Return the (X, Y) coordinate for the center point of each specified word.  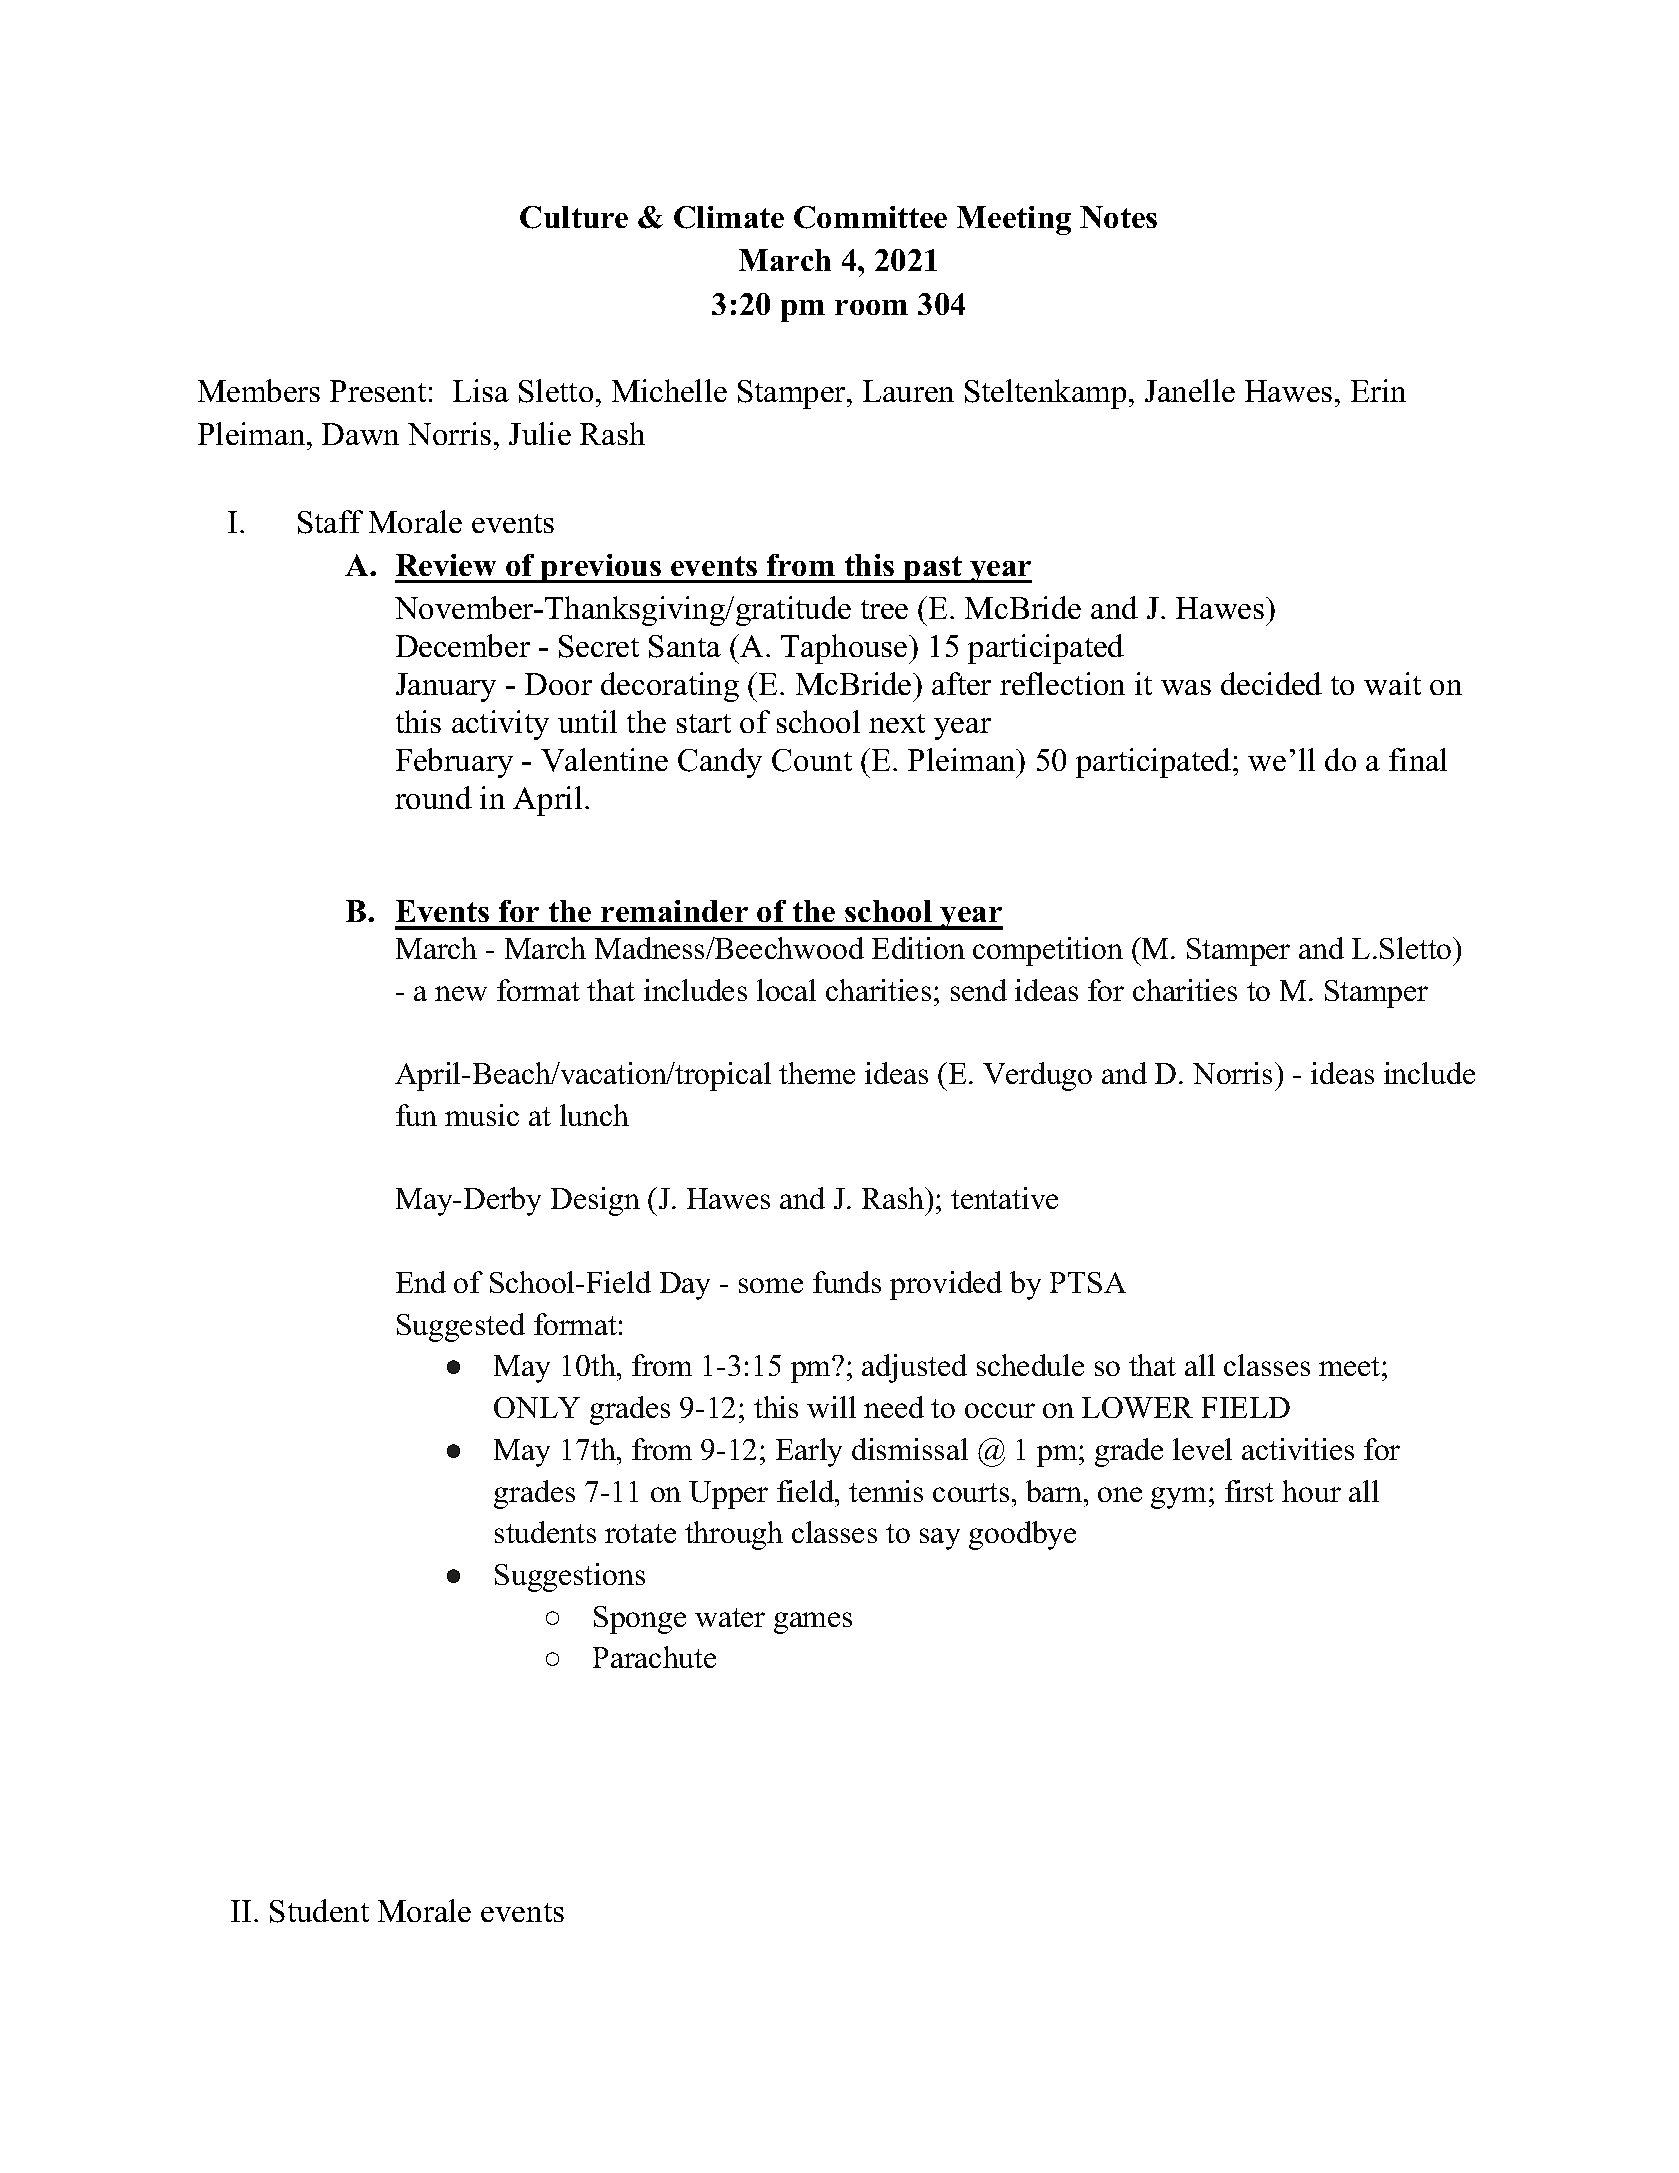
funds (847, 1282)
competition (1048, 951)
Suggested (461, 1327)
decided (1271, 683)
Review (446, 565)
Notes (1118, 217)
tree (884, 609)
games (813, 1623)
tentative (1004, 1198)
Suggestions (570, 1577)
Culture (574, 217)
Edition (918, 948)
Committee (870, 217)
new (461, 993)
